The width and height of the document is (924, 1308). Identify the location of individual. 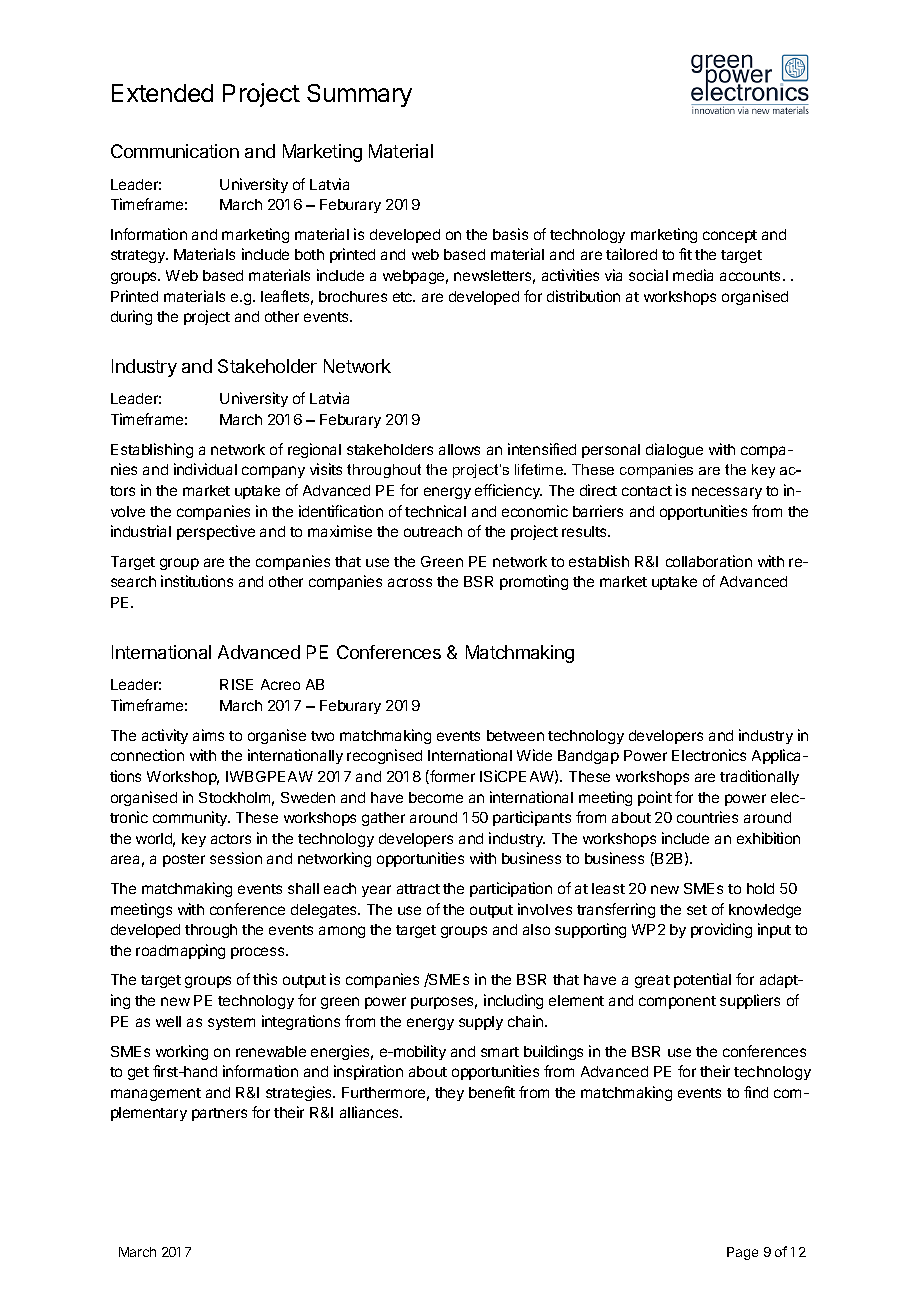
(205, 469).
